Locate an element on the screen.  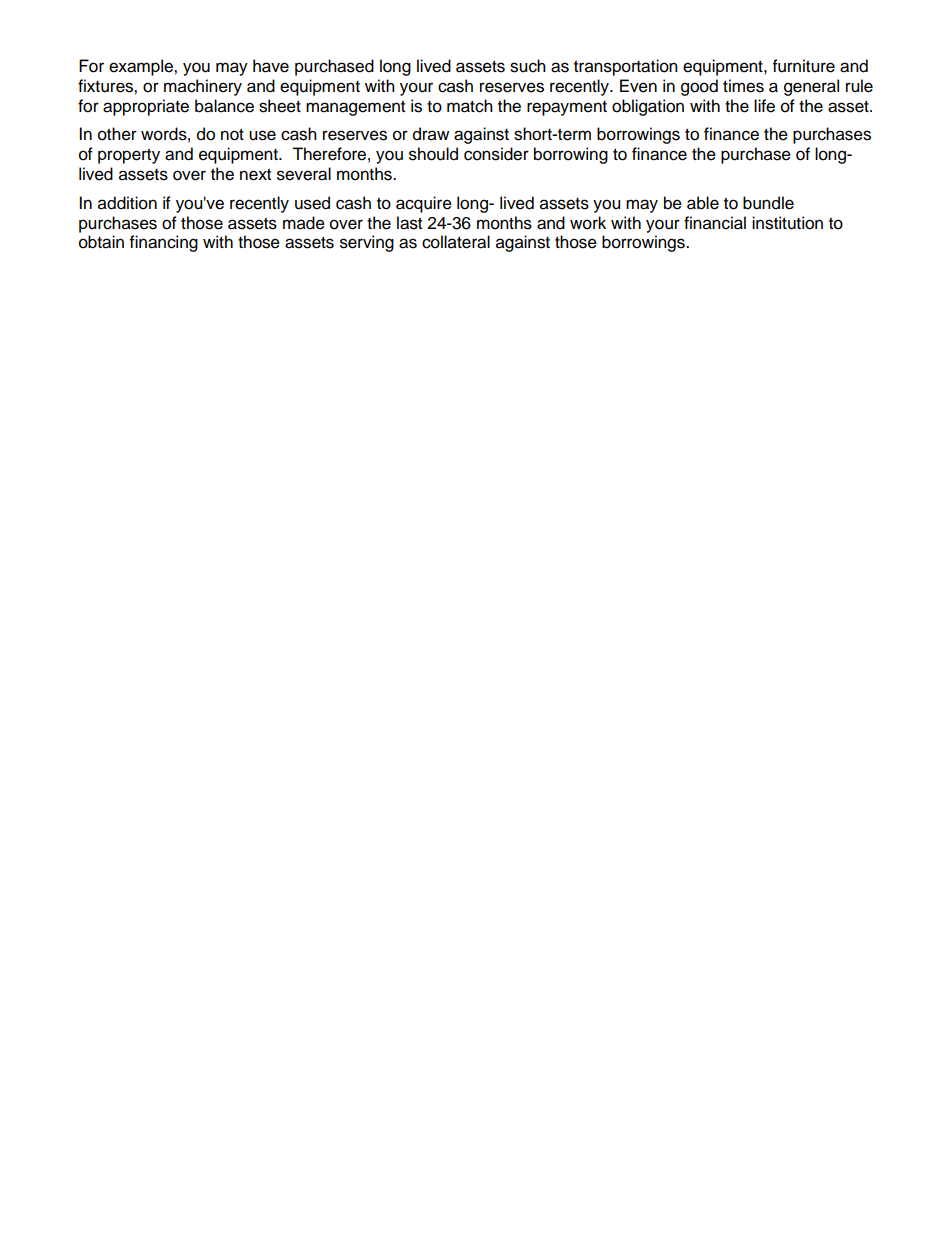
institution is located at coordinates (787, 223).
